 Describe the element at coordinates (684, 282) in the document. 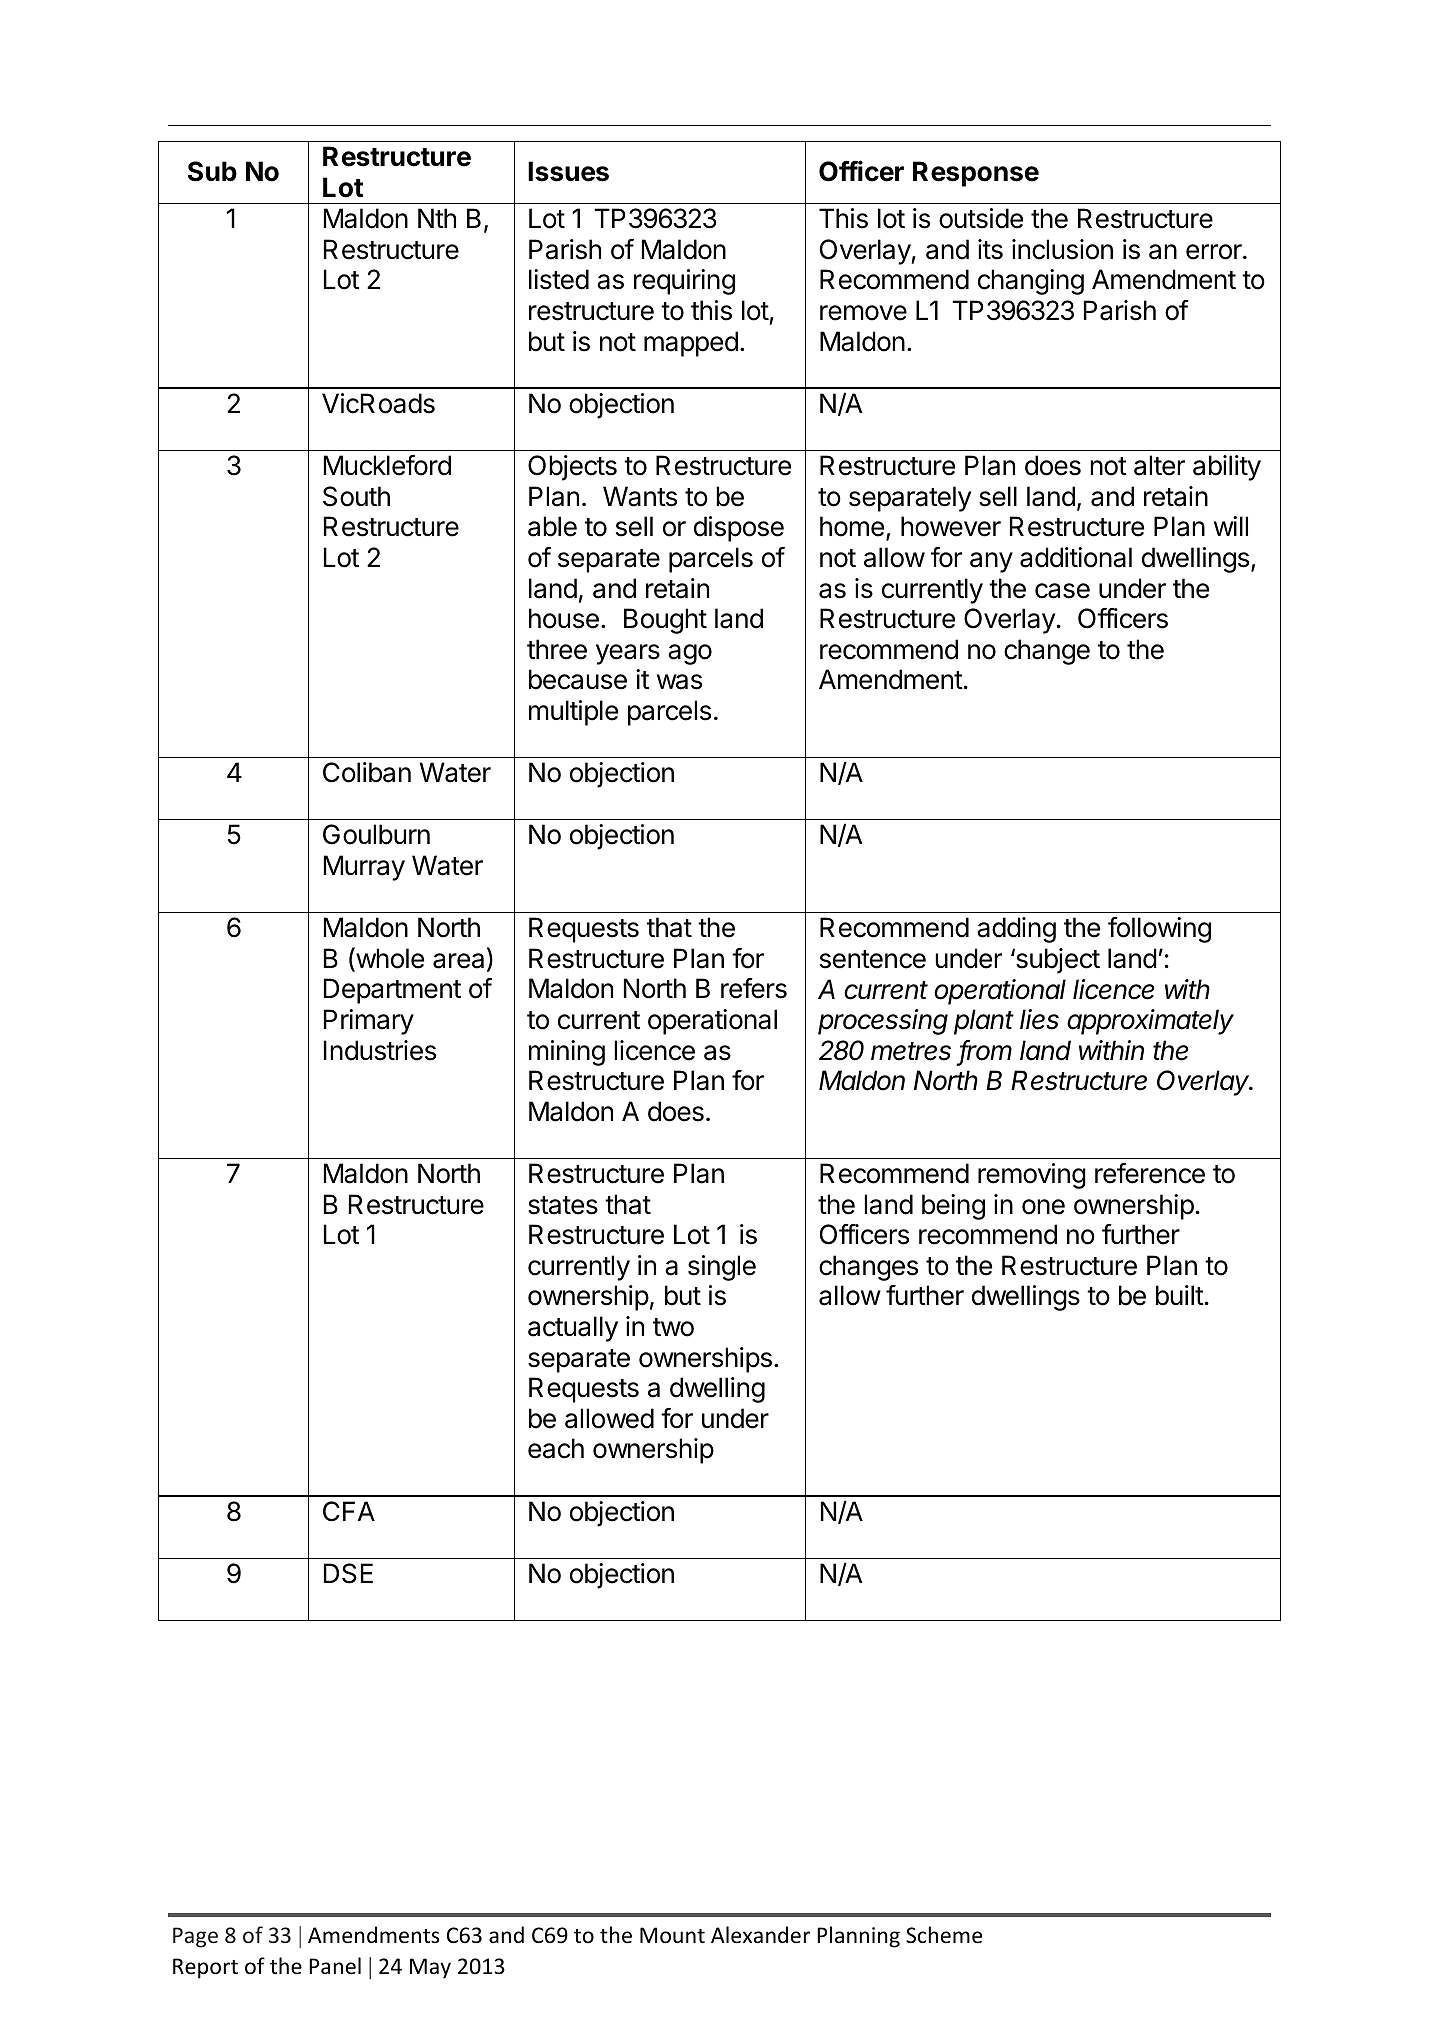

I see `requiring` at that location.
